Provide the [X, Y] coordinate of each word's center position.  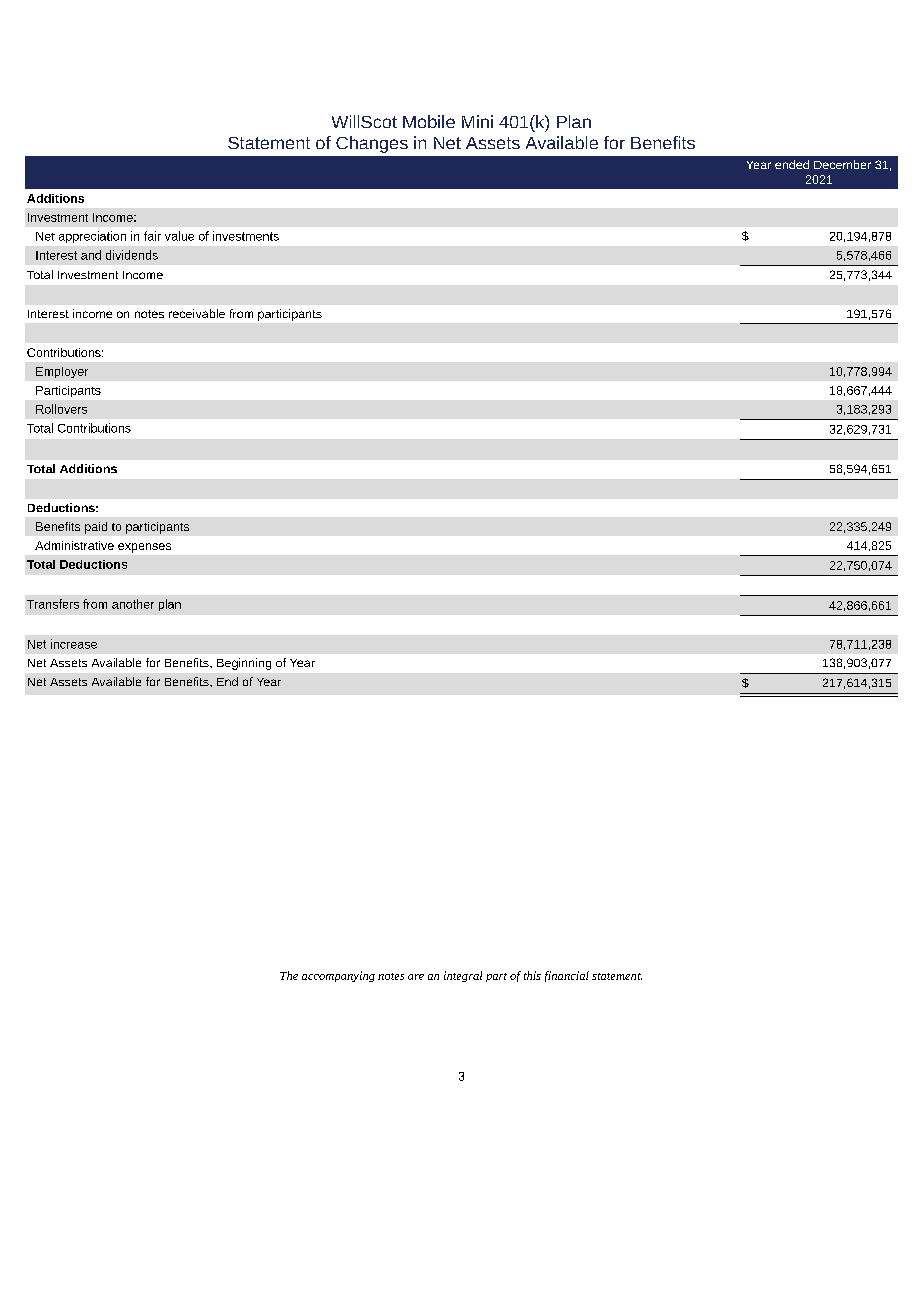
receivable [197, 313]
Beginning [244, 664]
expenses [144, 548]
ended [792, 164]
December [842, 164]
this [532, 975]
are [416, 977]
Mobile [429, 121]
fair [152, 236]
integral [463, 976]
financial [567, 976]
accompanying [338, 976]
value [179, 236]
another [133, 604]
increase [74, 644]
